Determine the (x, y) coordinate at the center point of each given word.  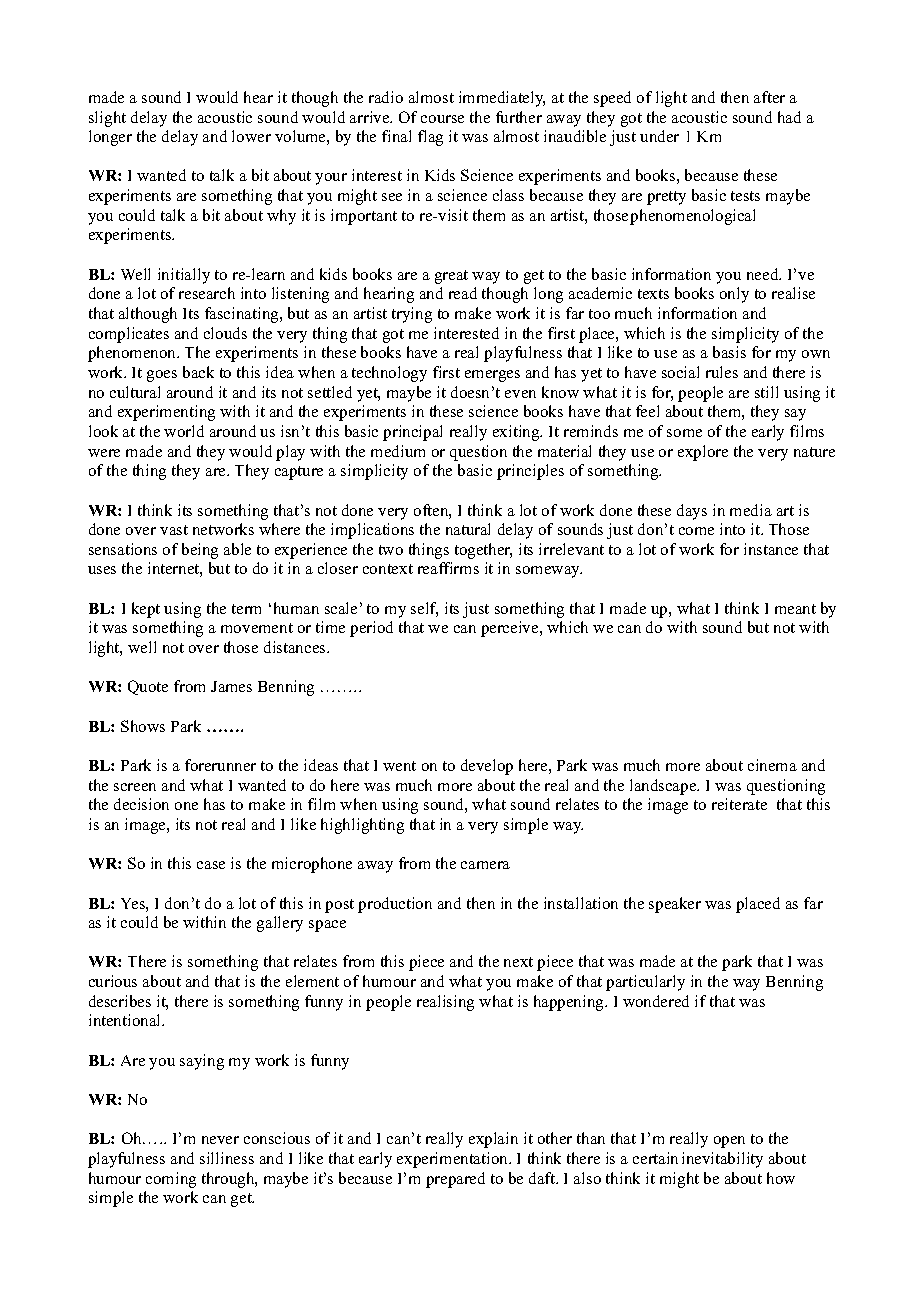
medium (398, 451)
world (184, 431)
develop (487, 767)
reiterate (739, 804)
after (769, 97)
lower (251, 136)
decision (141, 804)
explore (703, 453)
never (220, 1140)
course (442, 119)
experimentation (454, 1160)
